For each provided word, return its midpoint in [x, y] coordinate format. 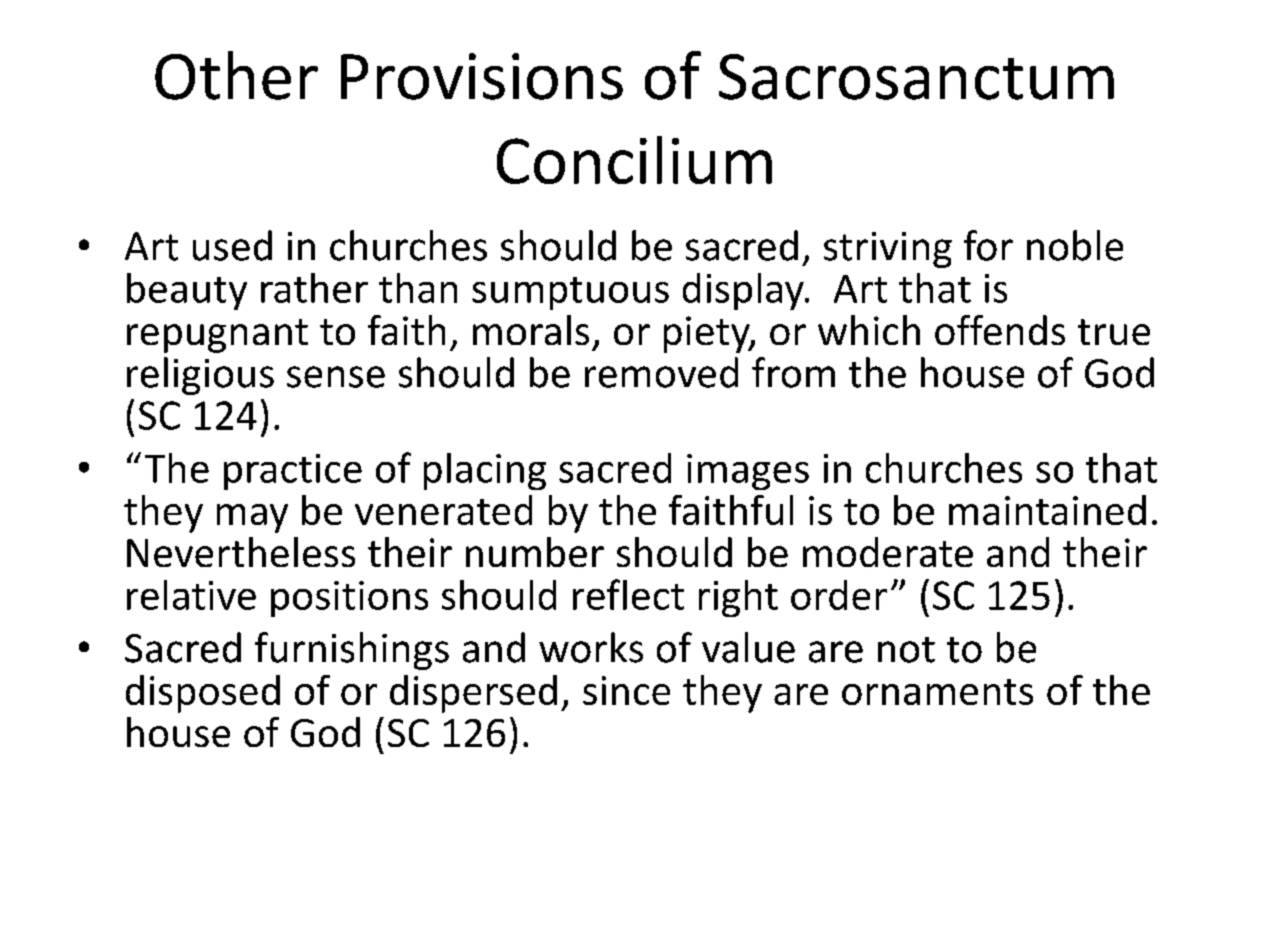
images [748, 472]
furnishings [352, 651]
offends [1000, 330]
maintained [1047, 510]
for [988, 245]
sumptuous [570, 293]
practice [293, 472]
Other [236, 75]
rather [314, 288]
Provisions [482, 76]
